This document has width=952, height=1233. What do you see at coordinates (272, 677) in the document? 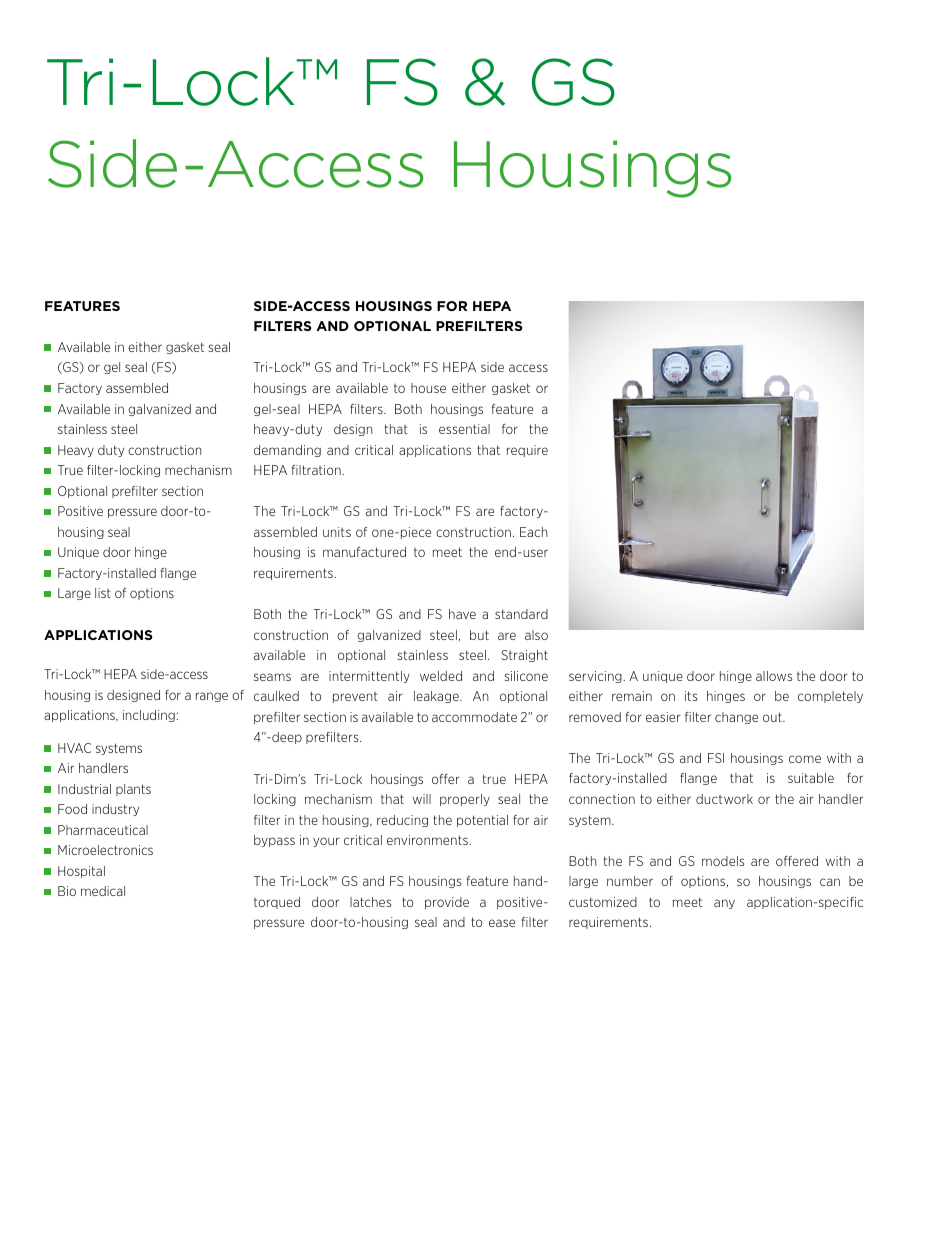
I see `seams` at bounding box center [272, 677].
